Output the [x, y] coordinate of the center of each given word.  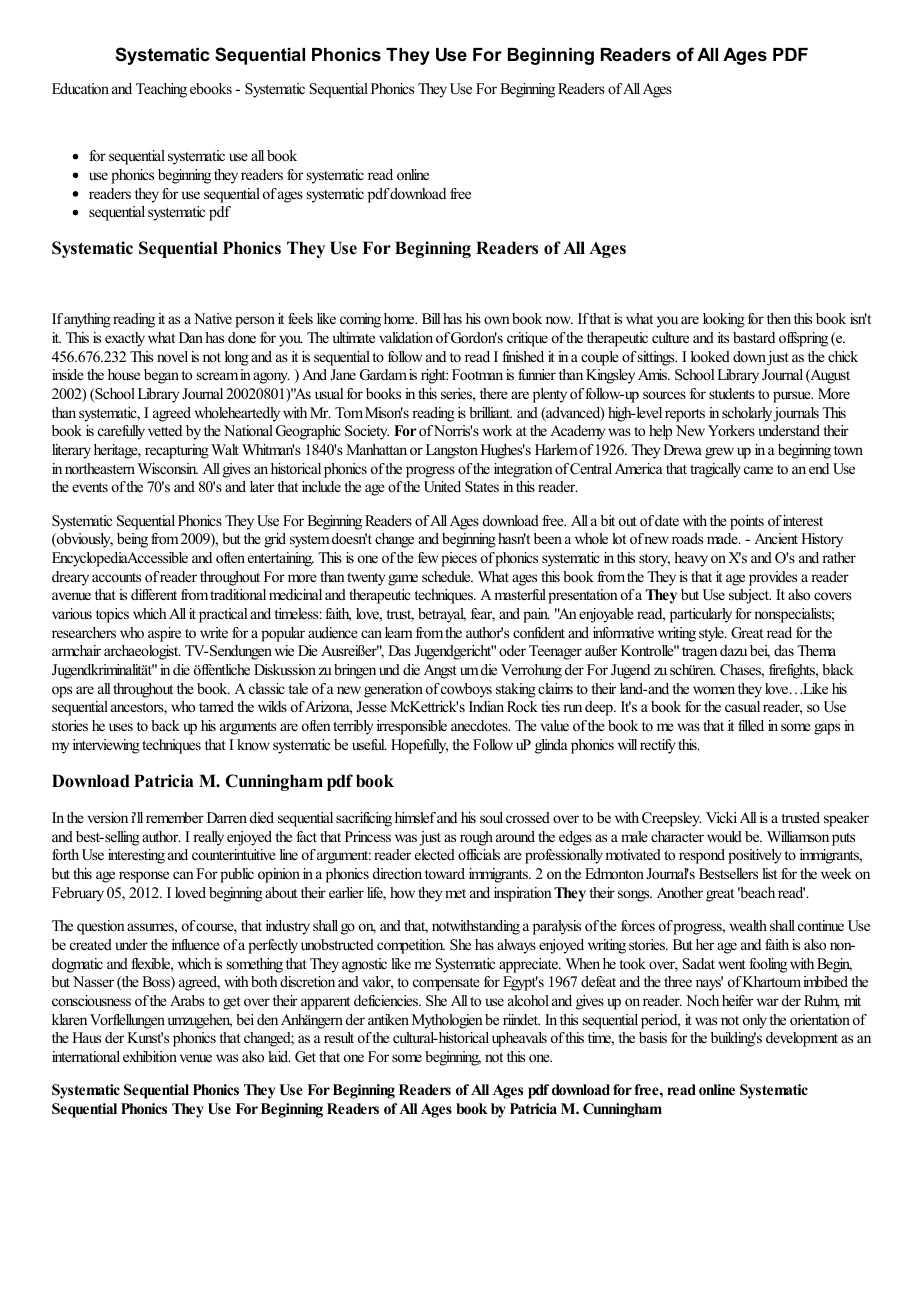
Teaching [161, 90]
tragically [715, 470]
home [400, 318]
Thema [816, 650]
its [723, 337]
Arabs [187, 1000]
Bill [431, 318]
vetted [165, 430]
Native [213, 318]
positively [755, 856]
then [779, 318]
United [442, 487]
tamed [216, 706]
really [208, 838]
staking [516, 690]
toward [445, 873]
